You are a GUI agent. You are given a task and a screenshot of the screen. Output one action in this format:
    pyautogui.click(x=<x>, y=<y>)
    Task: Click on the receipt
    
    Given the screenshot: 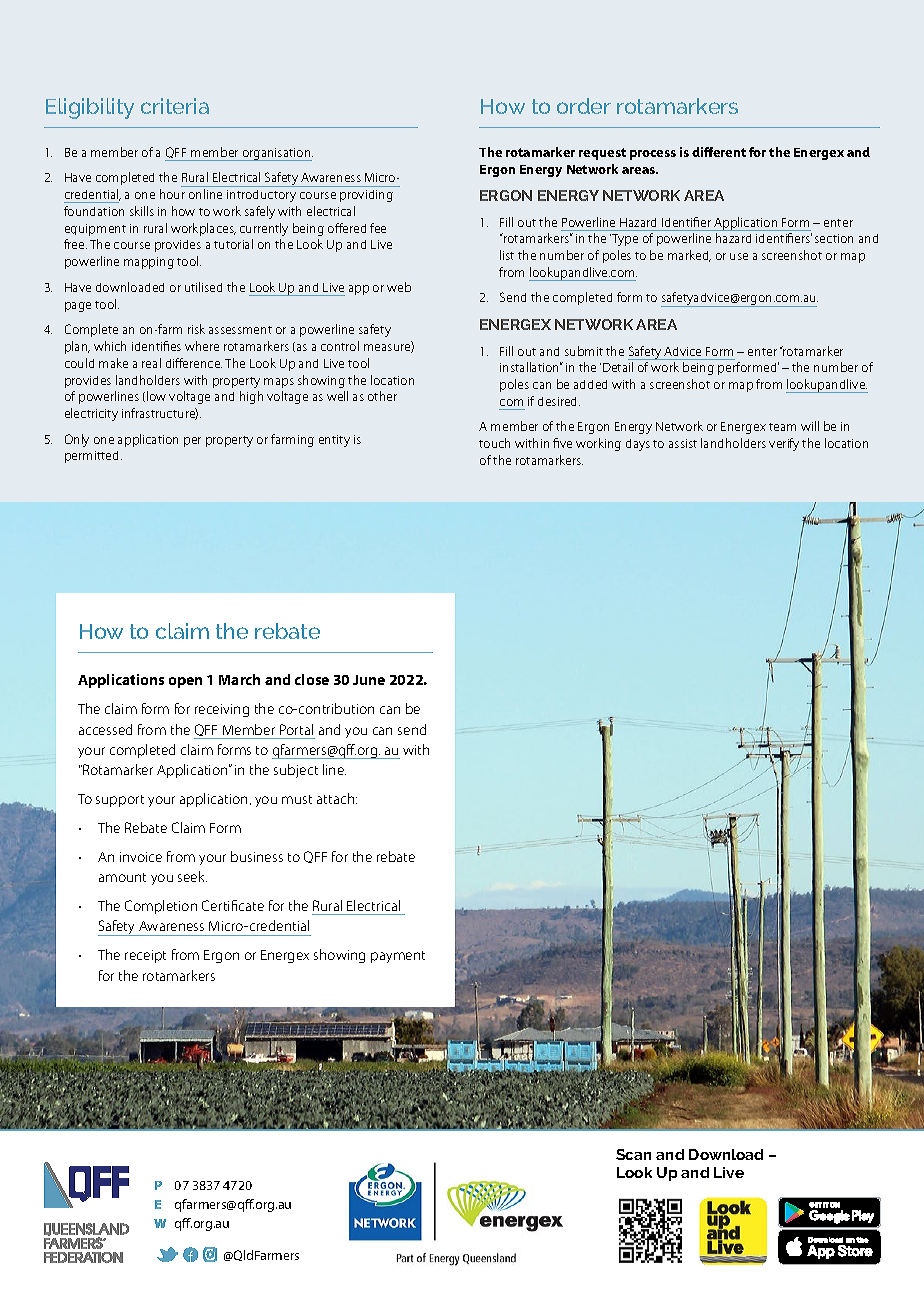 What is the action you would take?
    pyautogui.click(x=145, y=956)
